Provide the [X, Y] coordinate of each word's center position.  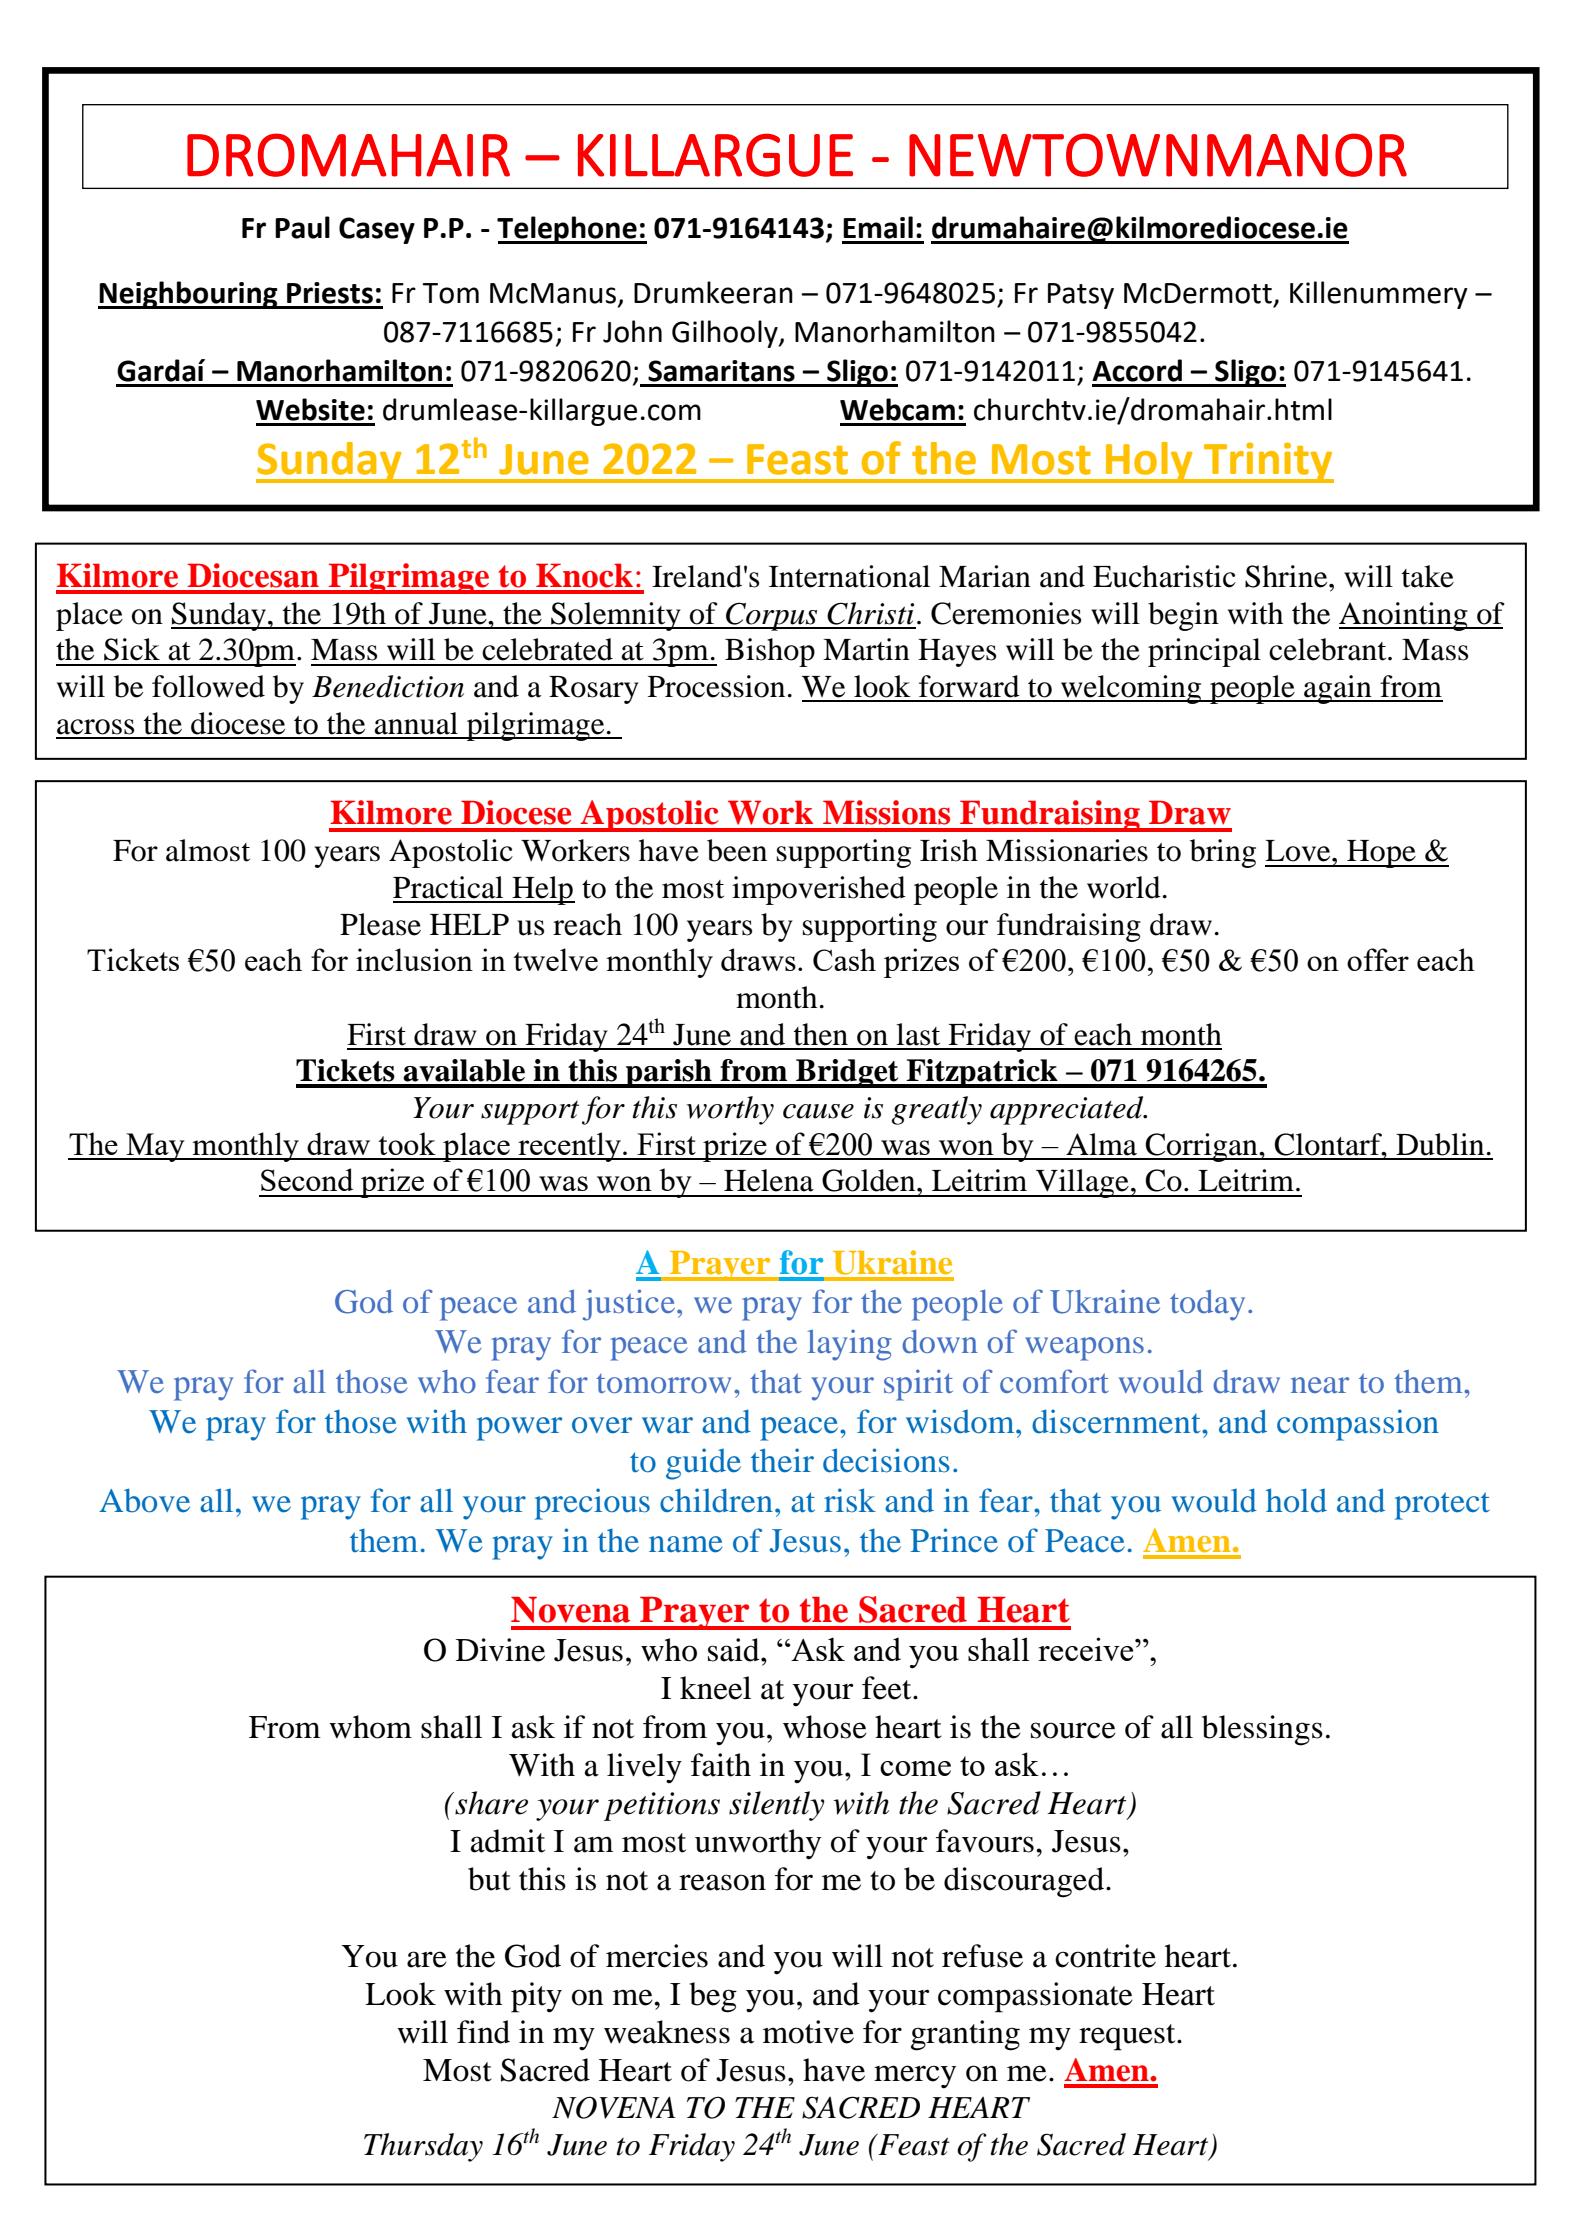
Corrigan [1201, 1147]
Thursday [423, 2147]
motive [808, 2032]
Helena [769, 1180]
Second [307, 1179]
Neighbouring [189, 295]
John [632, 331]
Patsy [1081, 296]
